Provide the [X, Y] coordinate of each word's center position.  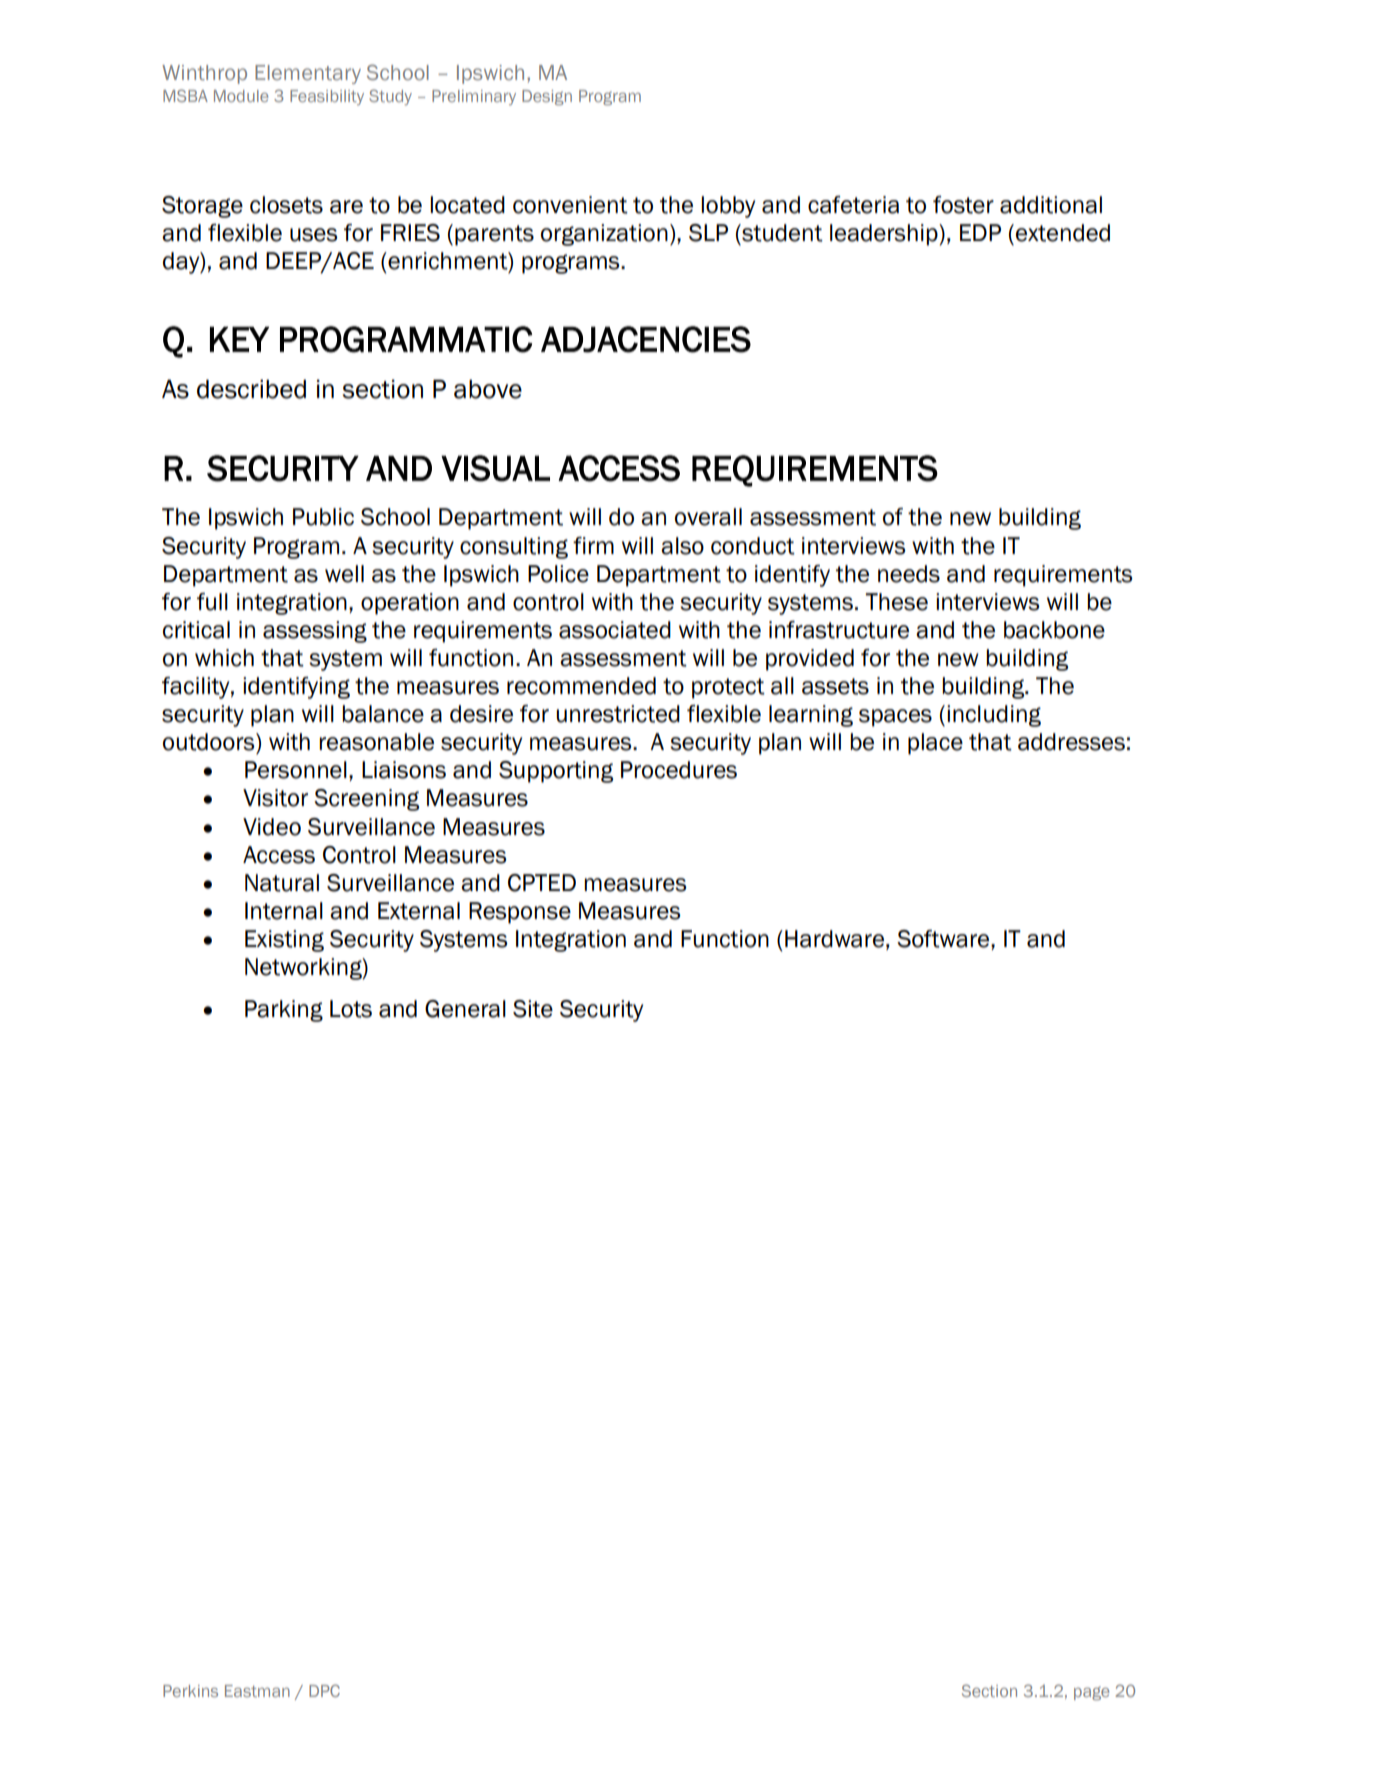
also [682, 546]
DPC [324, 1690]
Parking [284, 1011]
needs [909, 574]
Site [533, 1009]
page [1091, 1693]
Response [520, 913]
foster [963, 205]
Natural [282, 883]
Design [547, 98]
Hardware [834, 939]
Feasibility [327, 97]
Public [323, 517]
